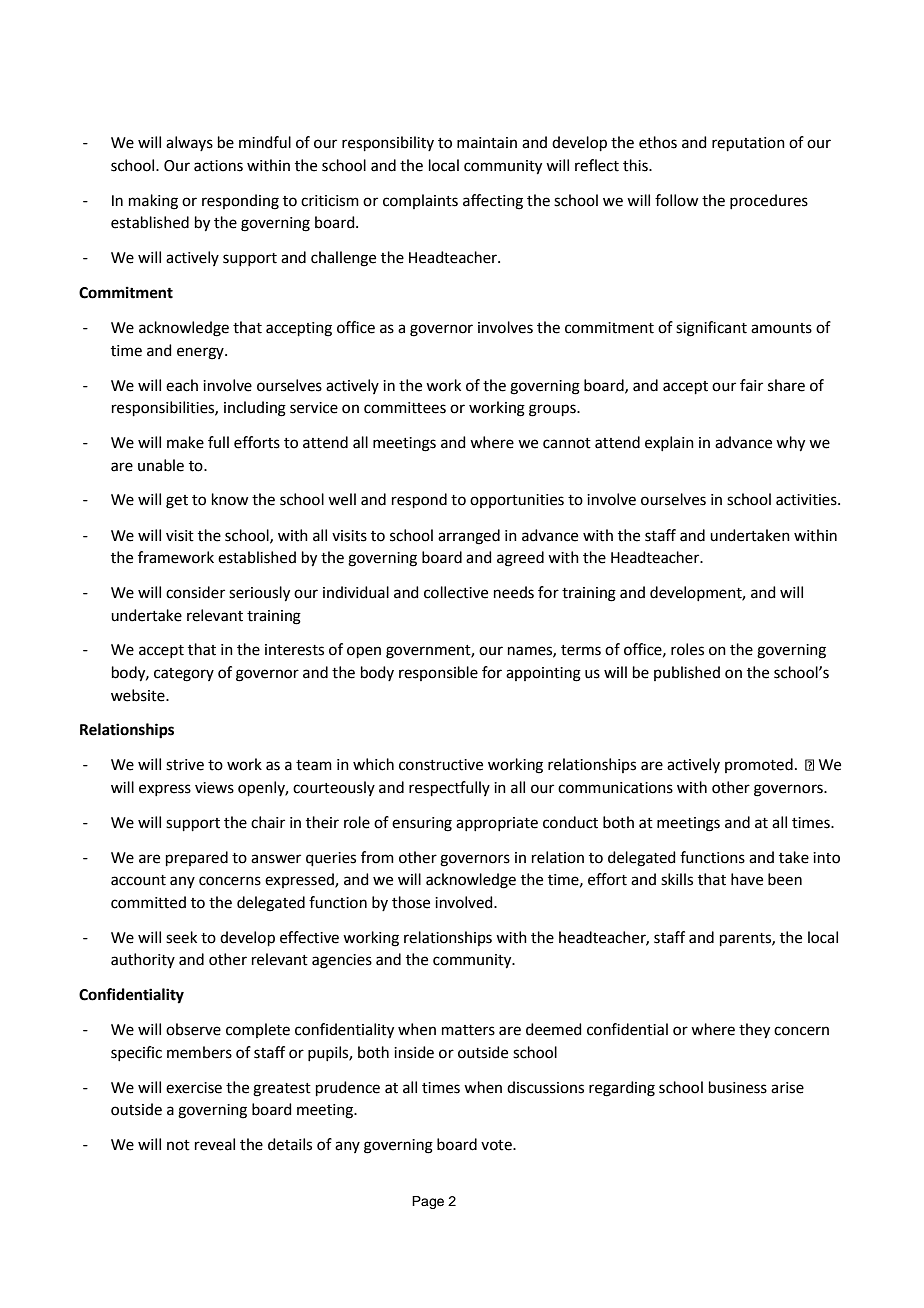  What do you see at coordinates (218, 166) in the screenshot?
I see `actions` at bounding box center [218, 166].
